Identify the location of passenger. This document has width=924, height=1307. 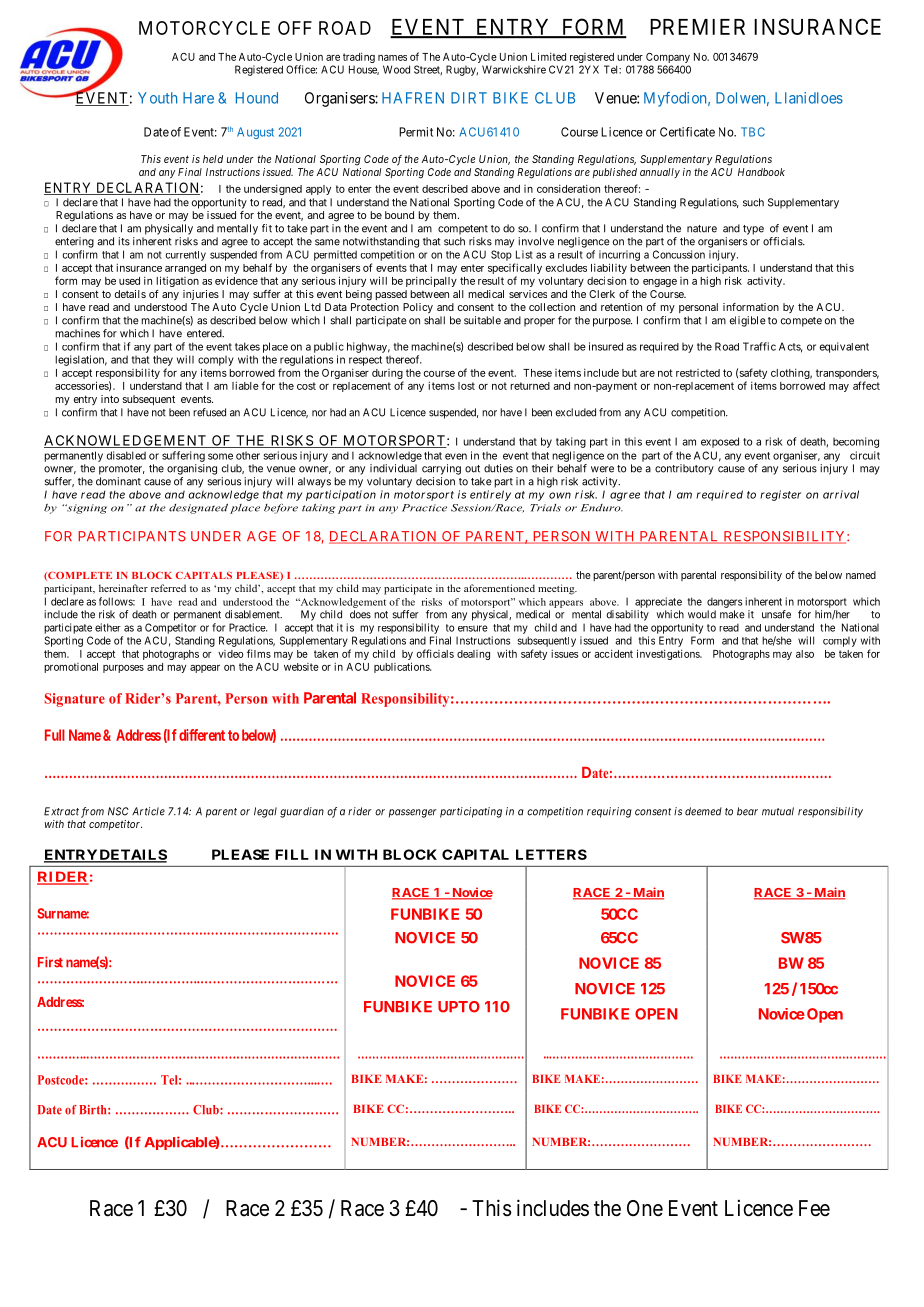
(413, 813).
